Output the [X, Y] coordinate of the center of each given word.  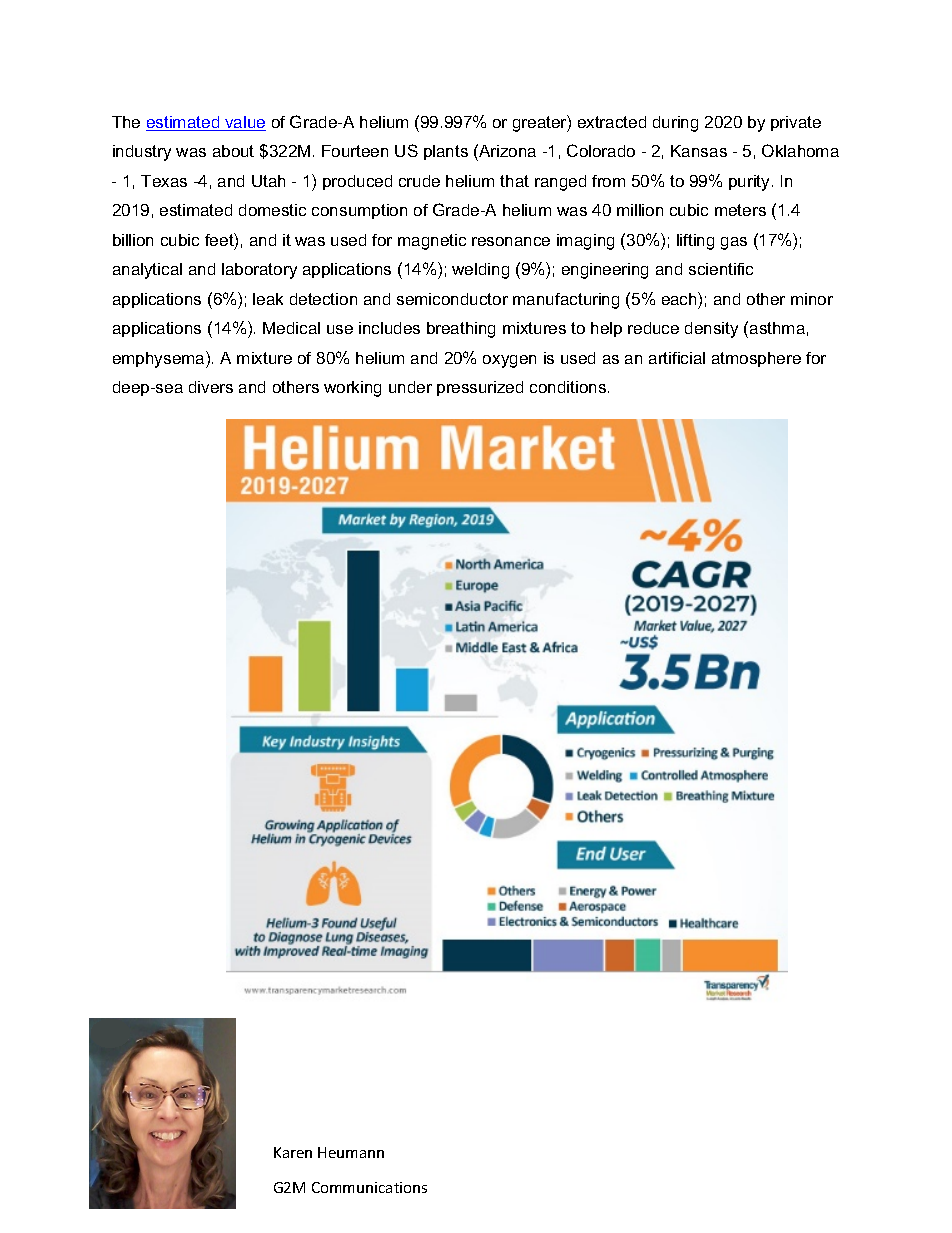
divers [211, 387]
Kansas [699, 151]
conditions [569, 387]
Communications [369, 1187]
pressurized [480, 388]
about [233, 151]
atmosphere [756, 359]
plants [446, 152]
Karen [293, 1152]
